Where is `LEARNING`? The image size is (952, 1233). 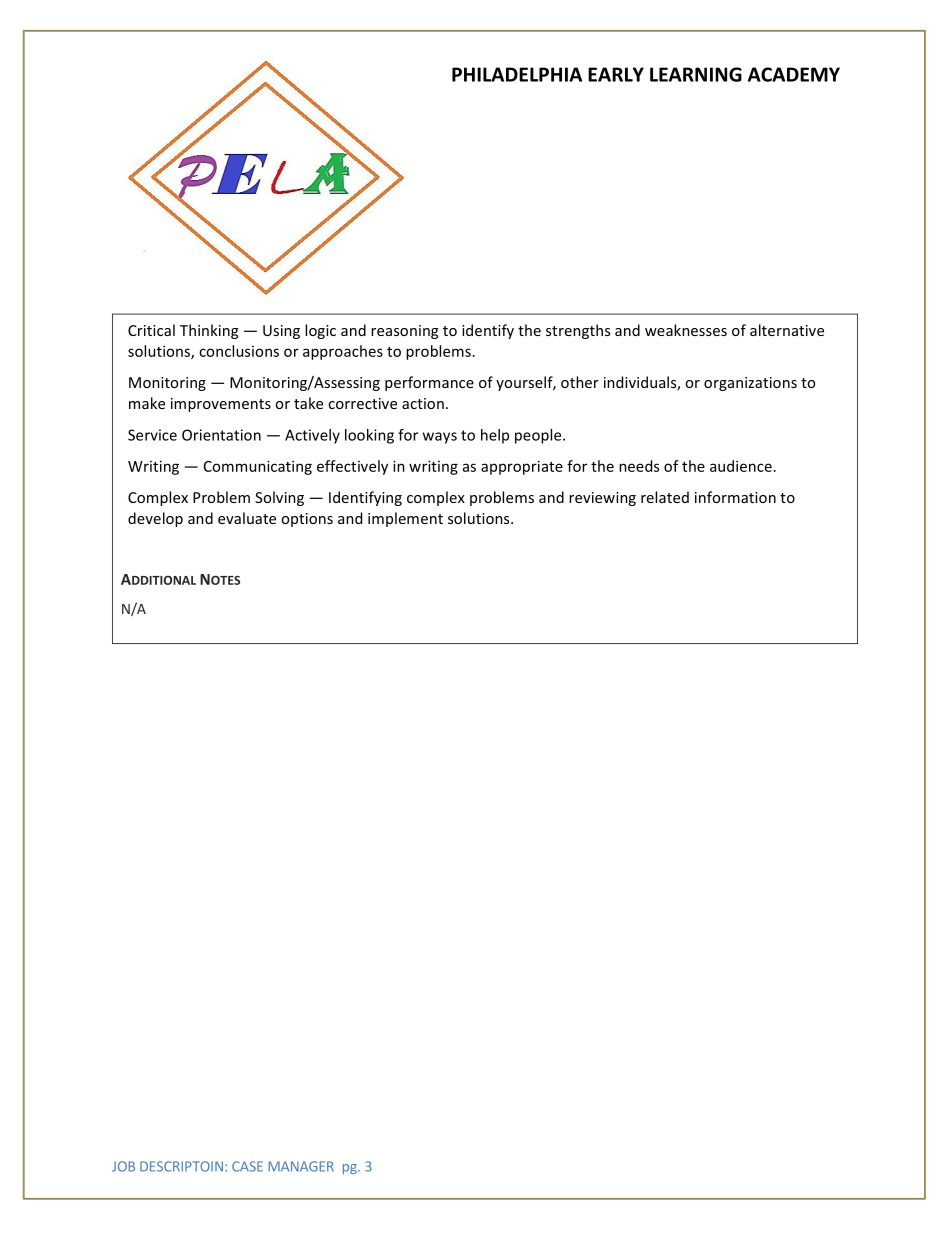 LEARNING is located at coordinates (696, 74).
